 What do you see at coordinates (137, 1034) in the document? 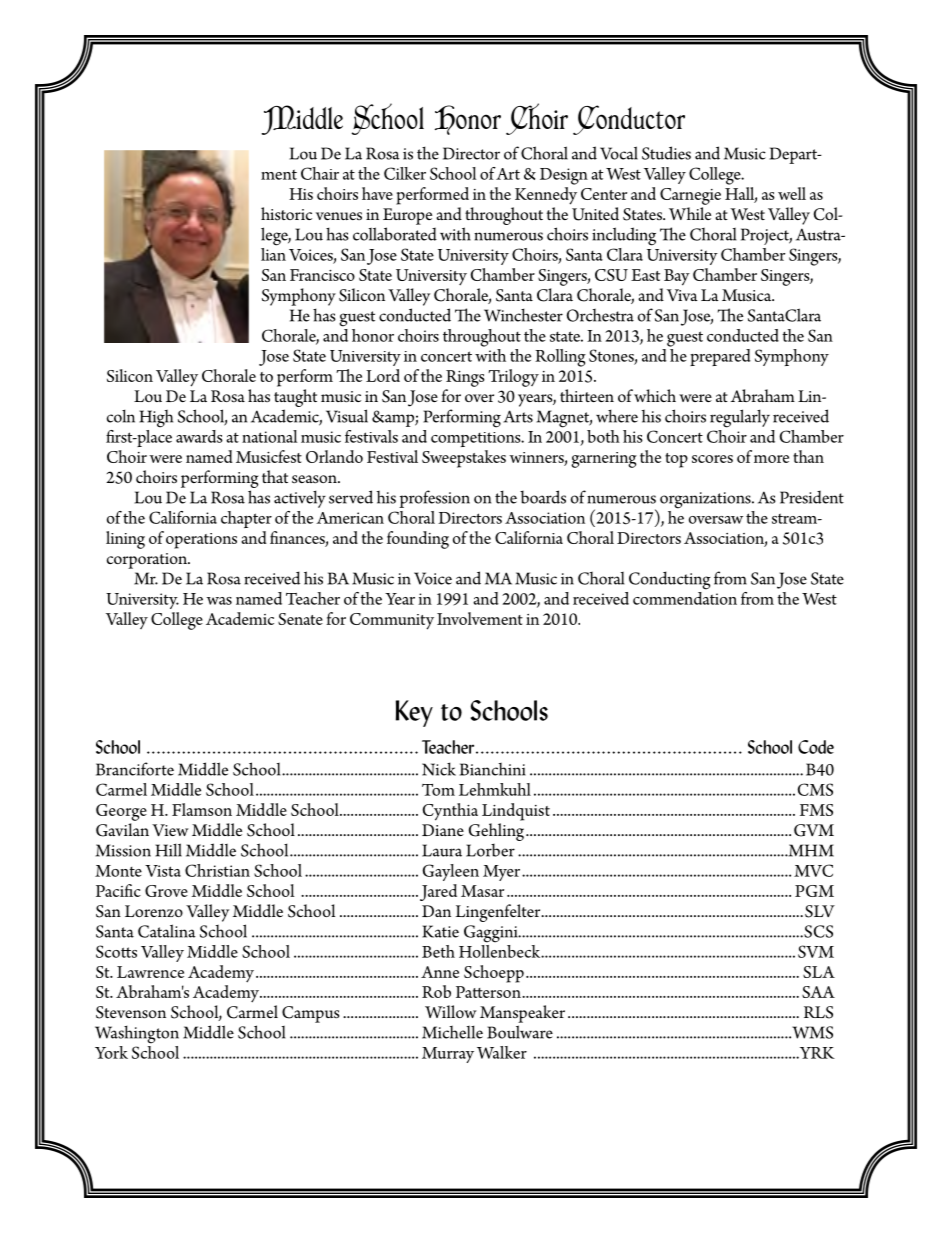
I see `Washington` at bounding box center [137, 1034].
